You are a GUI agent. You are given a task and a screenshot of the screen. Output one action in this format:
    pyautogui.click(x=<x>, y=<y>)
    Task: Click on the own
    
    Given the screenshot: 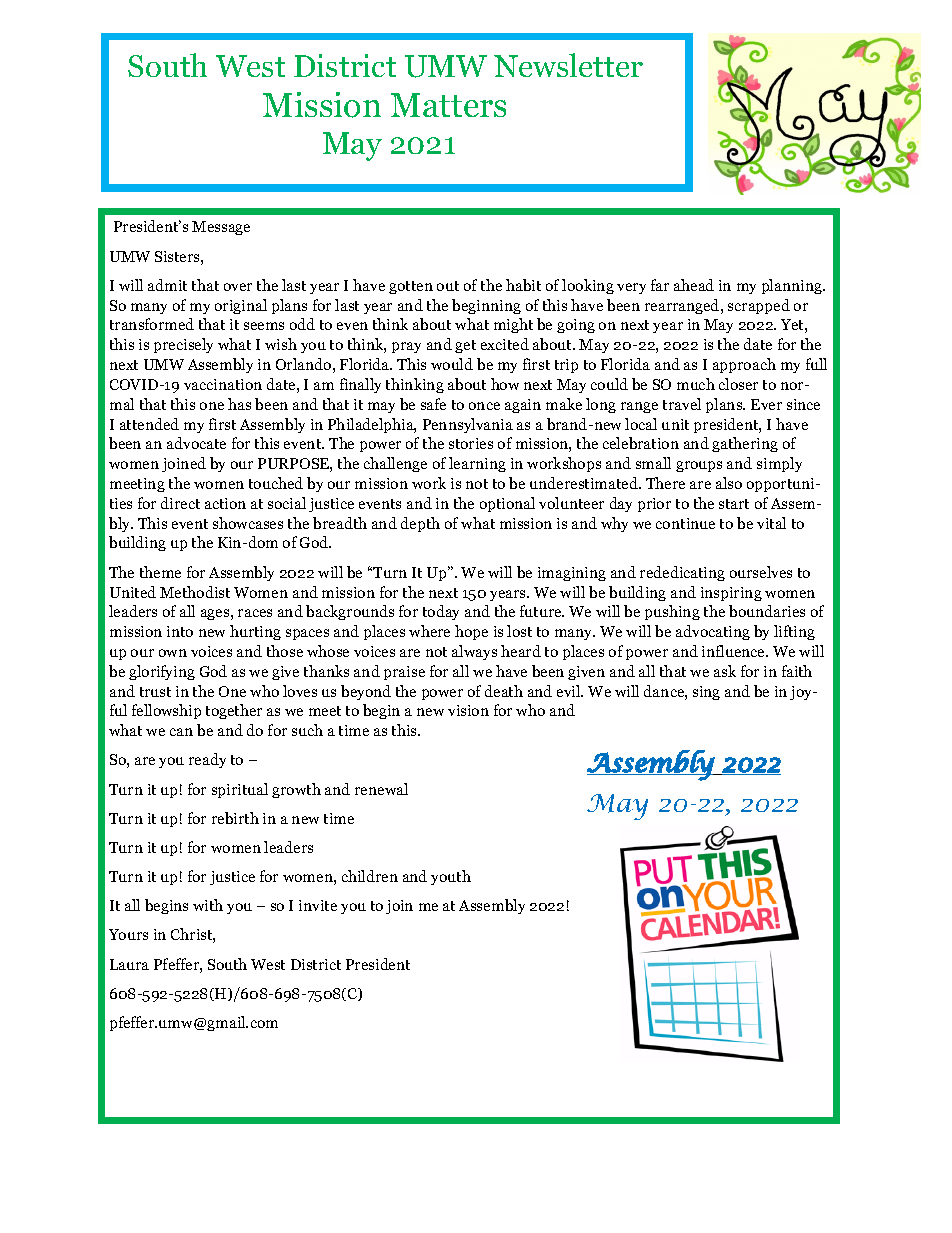 What is the action you would take?
    pyautogui.click(x=173, y=653)
